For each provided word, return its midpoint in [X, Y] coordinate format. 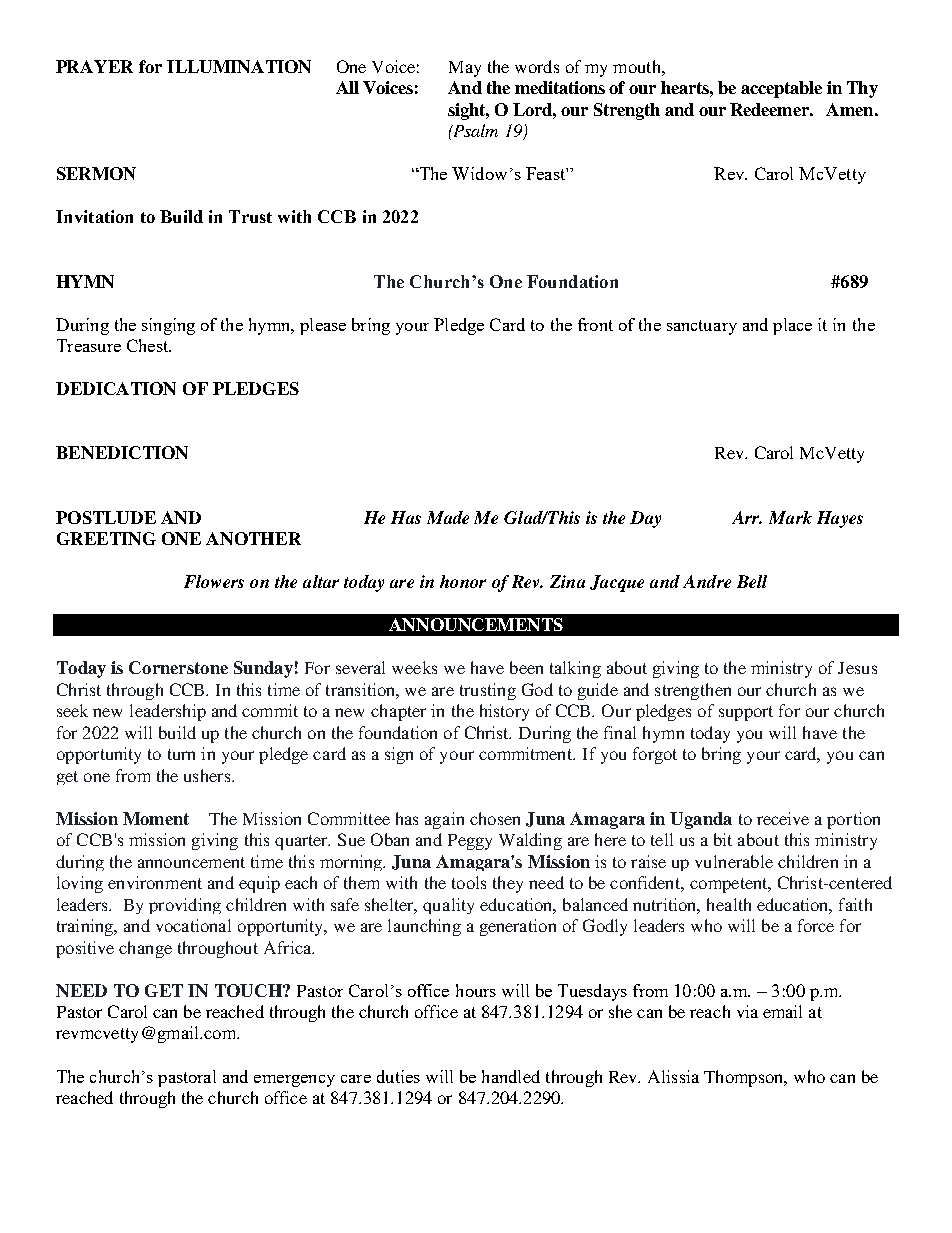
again [444, 820]
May [465, 69]
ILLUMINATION [239, 66]
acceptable [781, 89]
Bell [752, 581]
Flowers [214, 581]
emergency [294, 1081]
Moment [156, 818]
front [595, 324]
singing [168, 326]
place [792, 326]
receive [783, 818]
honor [463, 581]
